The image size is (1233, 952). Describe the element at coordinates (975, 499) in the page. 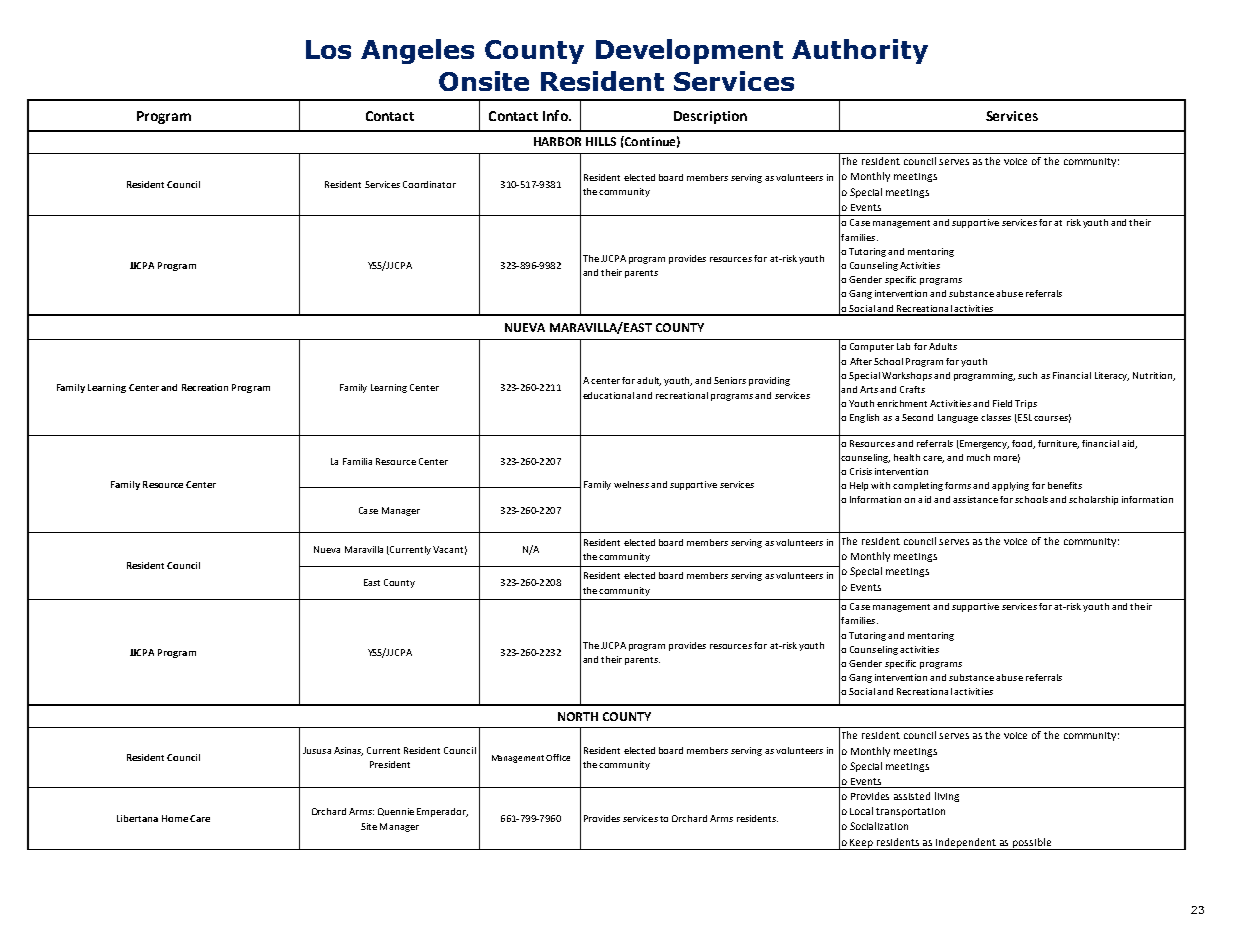

I see `assistance` at that location.
